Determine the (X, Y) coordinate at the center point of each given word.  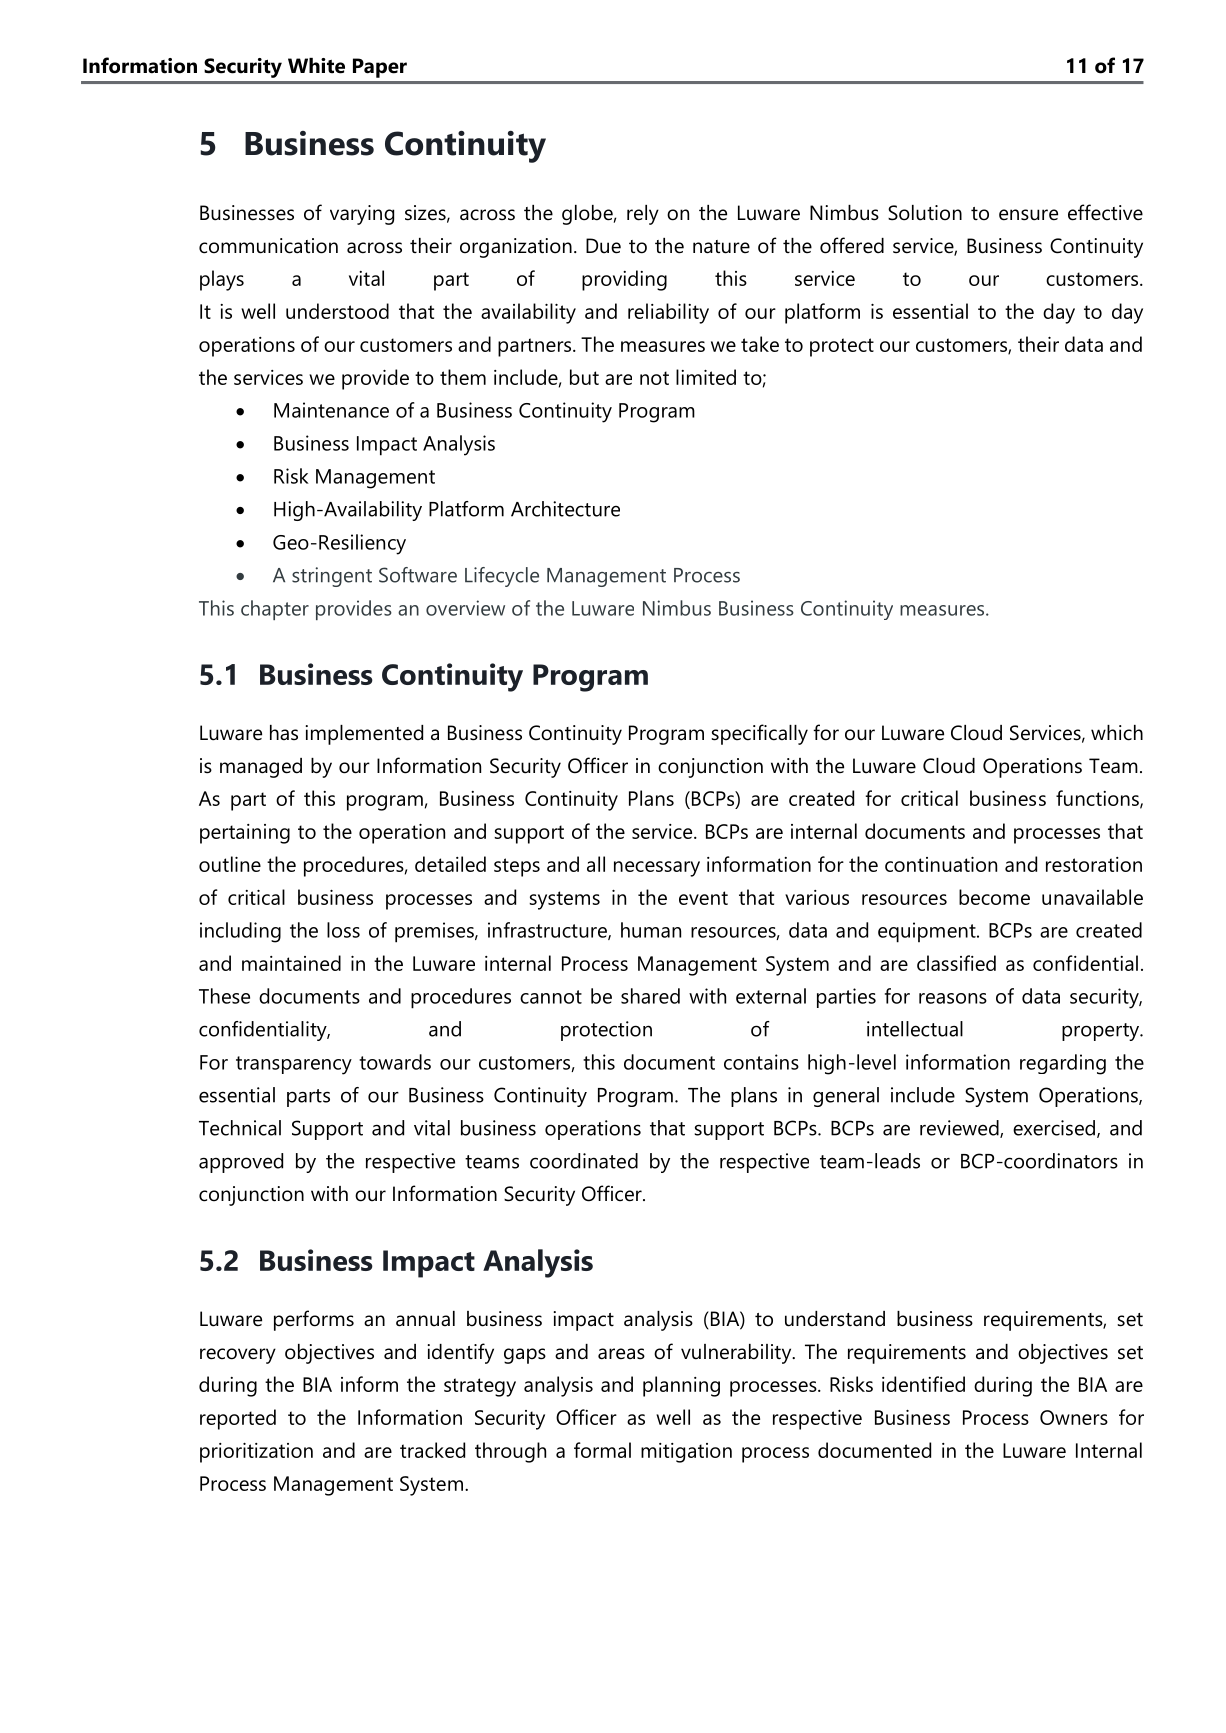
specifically (759, 734)
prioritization (256, 1453)
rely (643, 215)
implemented (364, 735)
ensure (1028, 215)
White (316, 66)
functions (1098, 799)
